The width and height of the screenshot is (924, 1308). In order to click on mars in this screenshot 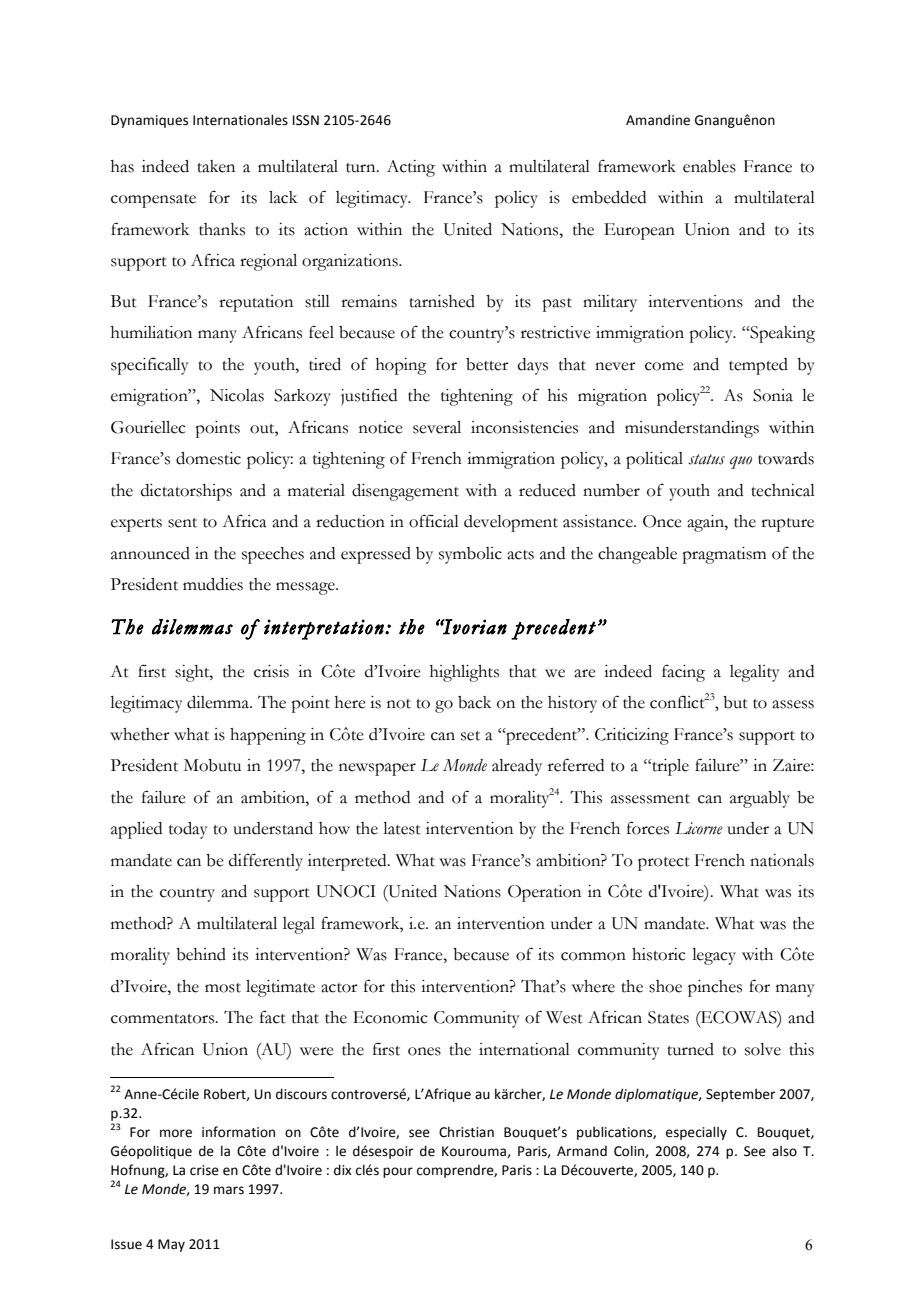, I will do `click(229, 1190)`.
